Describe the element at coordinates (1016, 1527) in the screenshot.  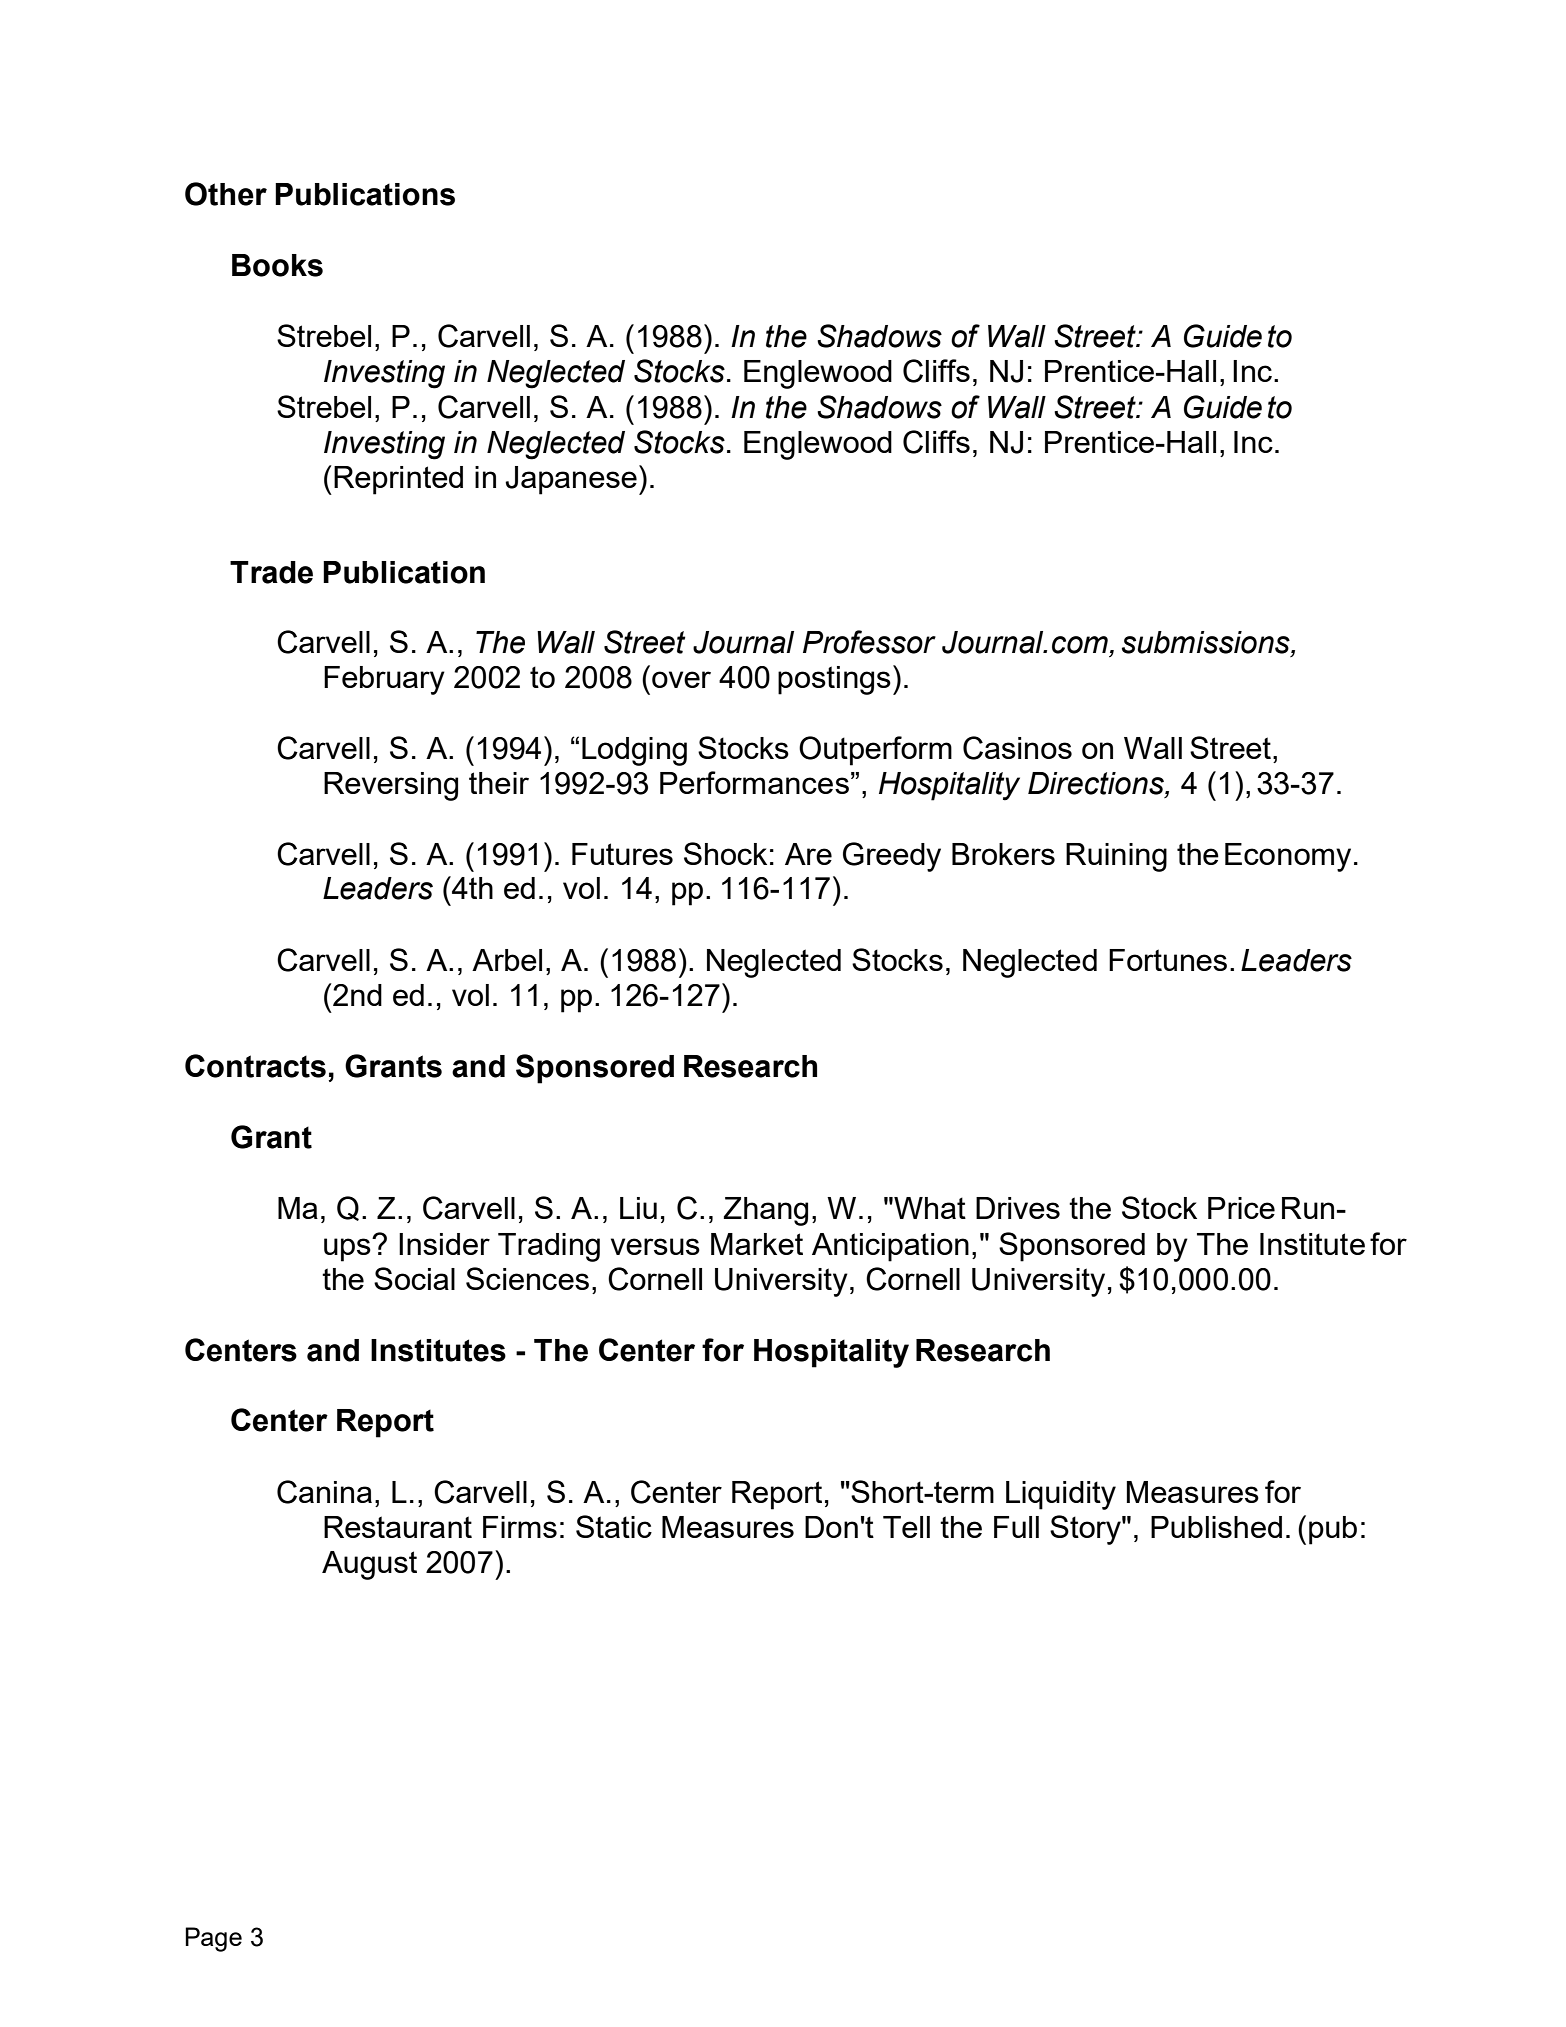
I see `Full` at that location.
